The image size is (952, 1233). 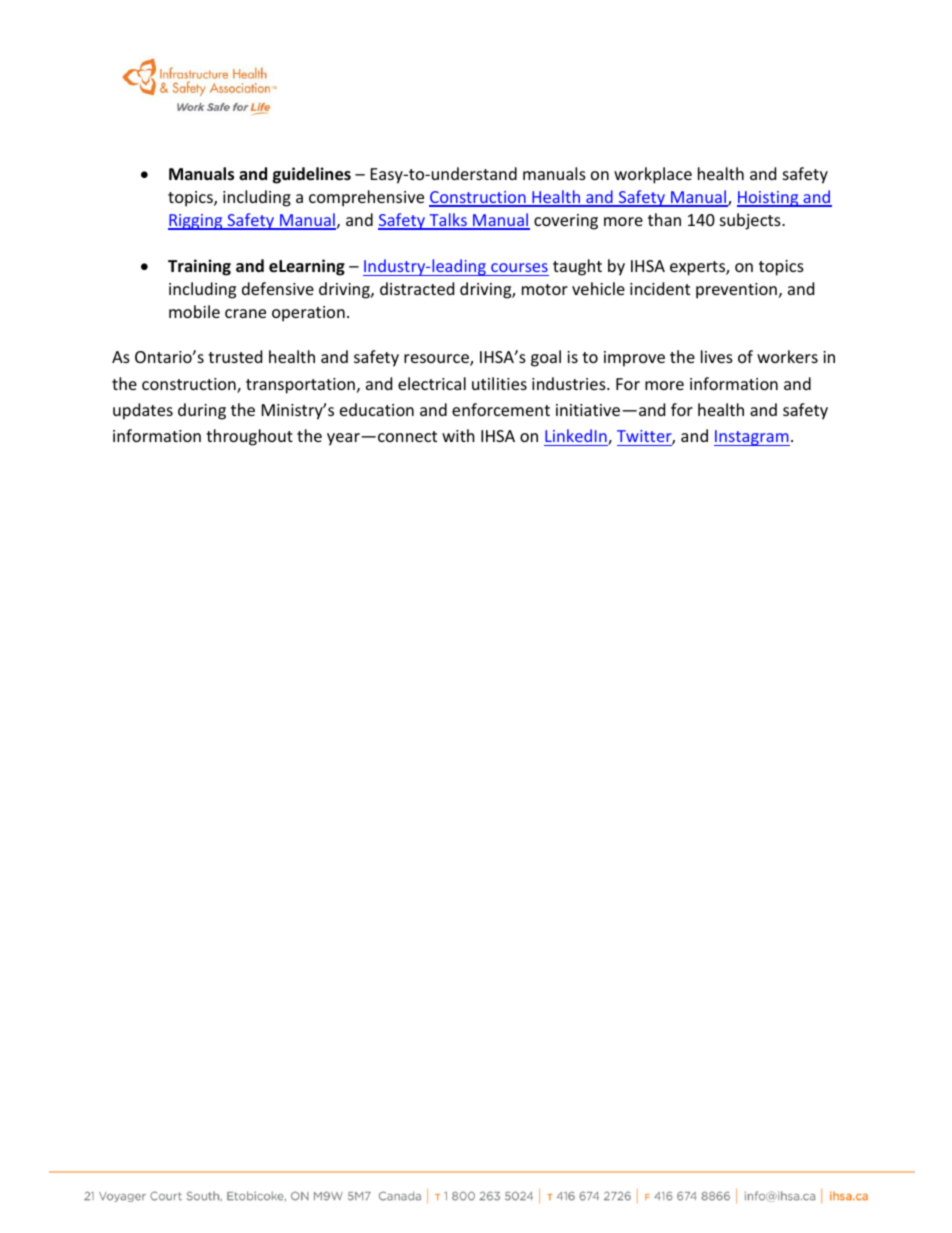 I want to click on courses, so click(x=519, y=267).
